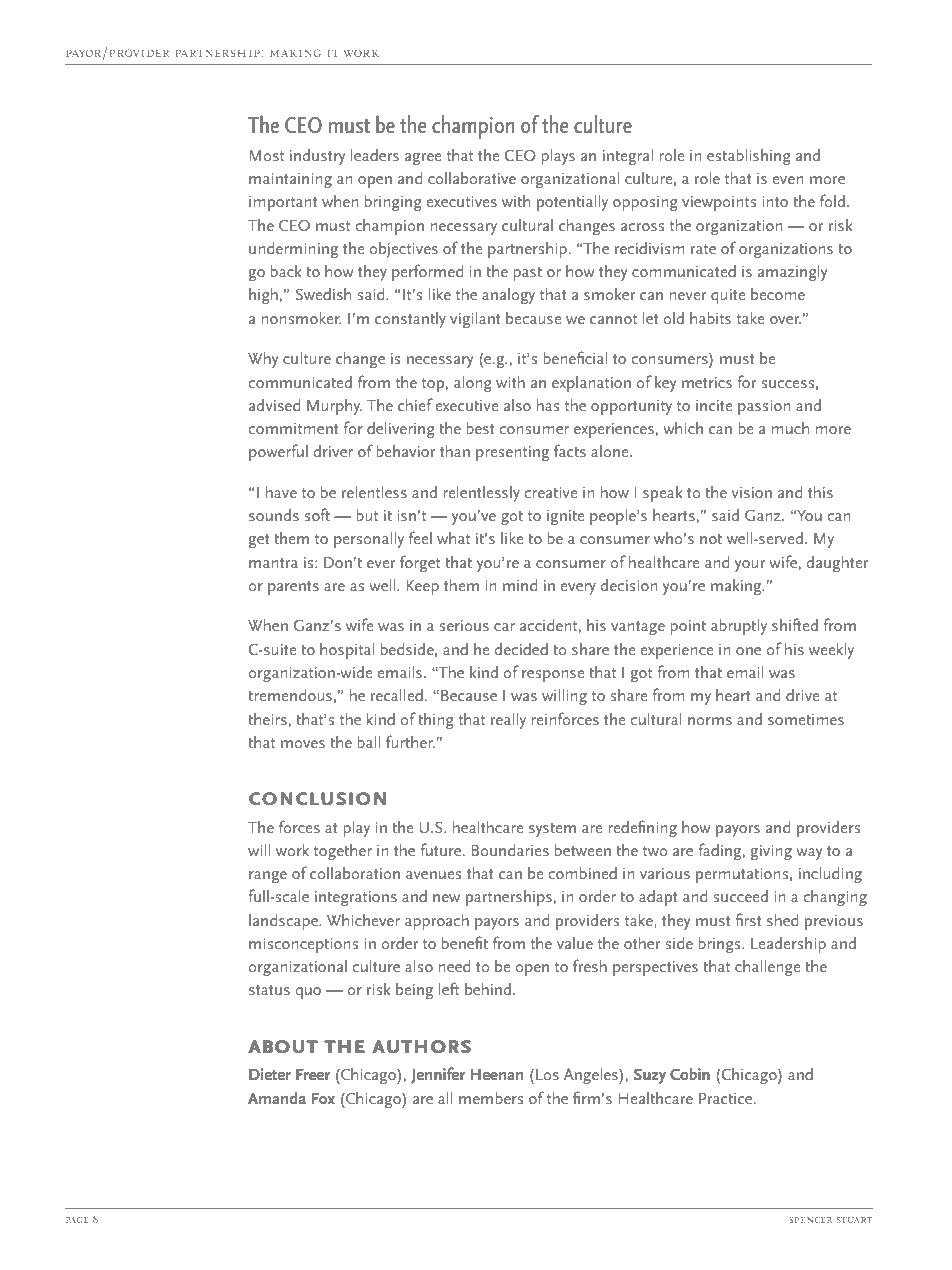 The height and width of the screenshot is (1270, 952). Describe the element at coordinates (472, 178) in the screenshot. I see `collaborative` at that location.
